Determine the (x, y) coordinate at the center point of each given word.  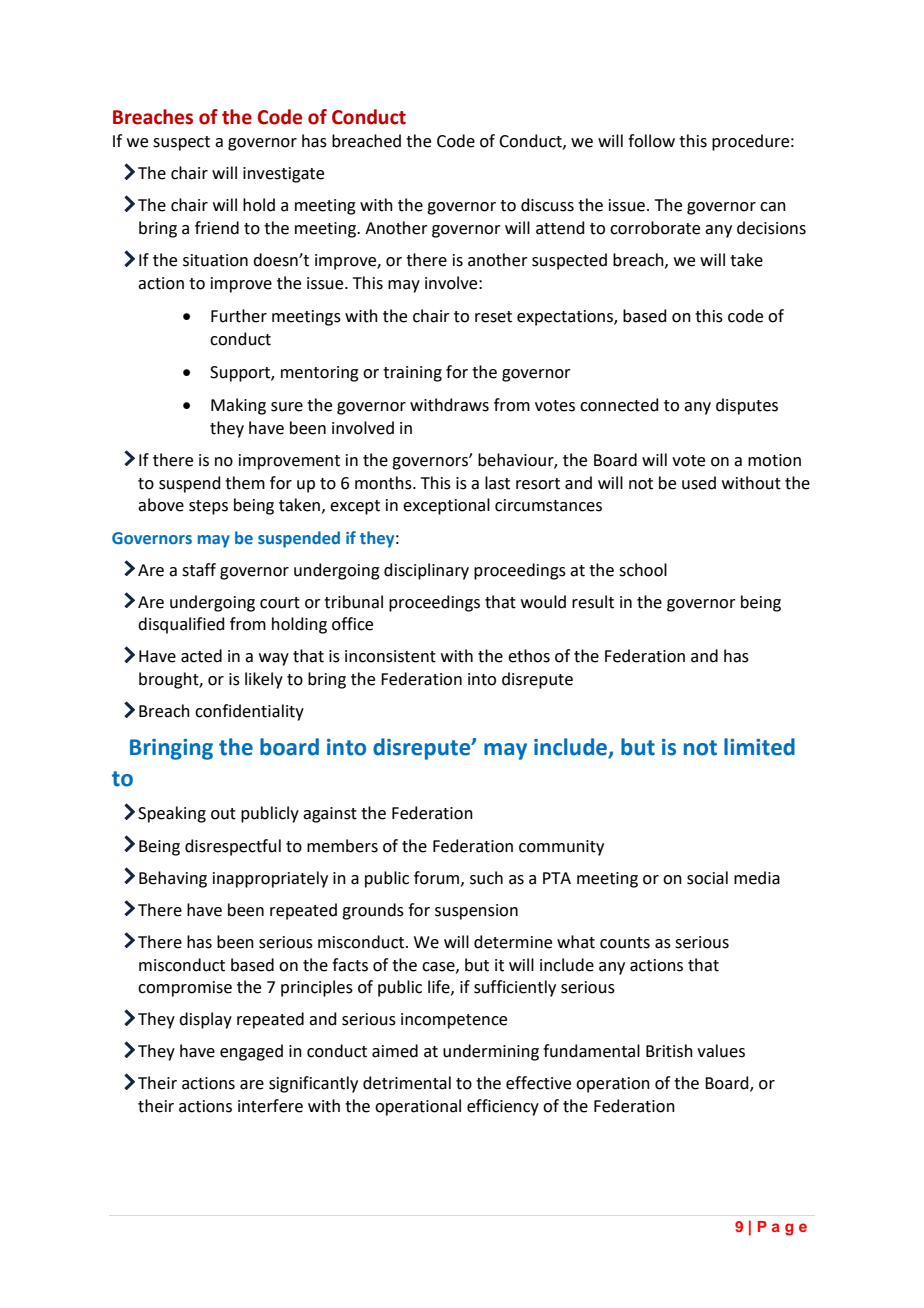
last (497, 483)
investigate (283, 175)
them (245, 483)
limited (759, 747)
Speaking (172, 814)
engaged (251, 1052)
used (699, 483)
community (561, 848)
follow (651, 141)
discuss (547, 205)
